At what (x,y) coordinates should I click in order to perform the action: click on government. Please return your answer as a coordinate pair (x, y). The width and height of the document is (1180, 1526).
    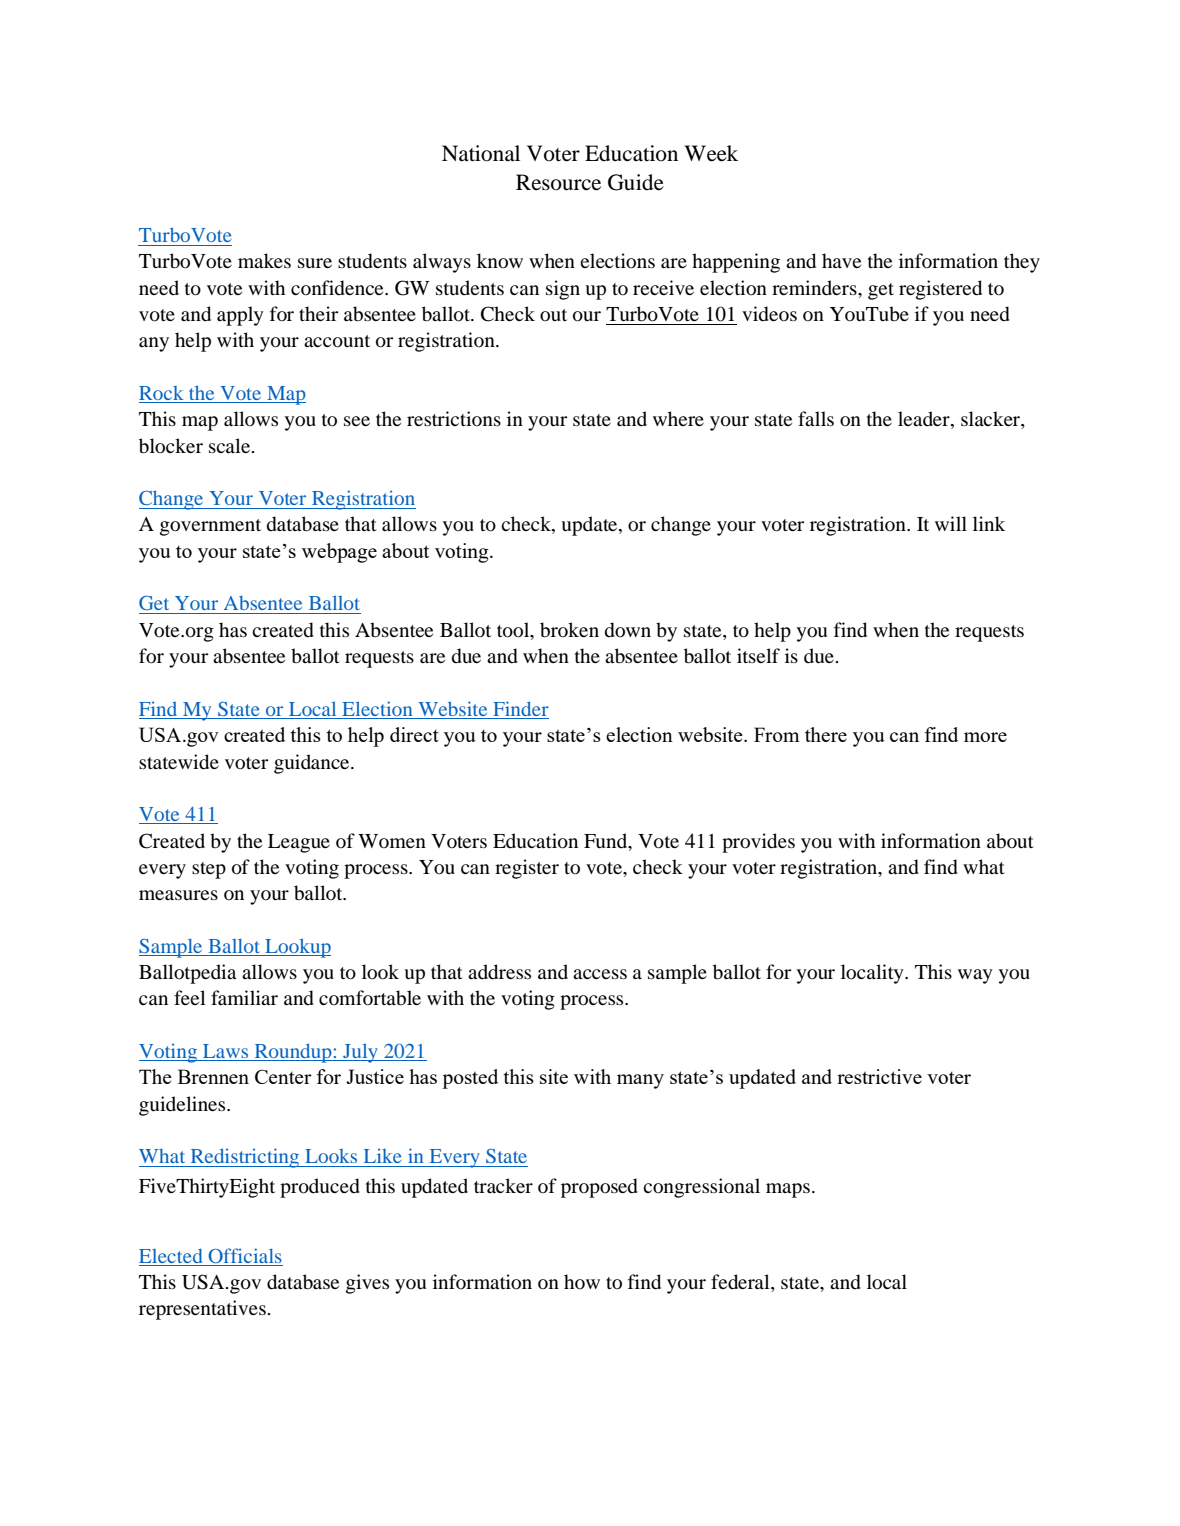
    Looking at the image, I should click on (210, 527).
